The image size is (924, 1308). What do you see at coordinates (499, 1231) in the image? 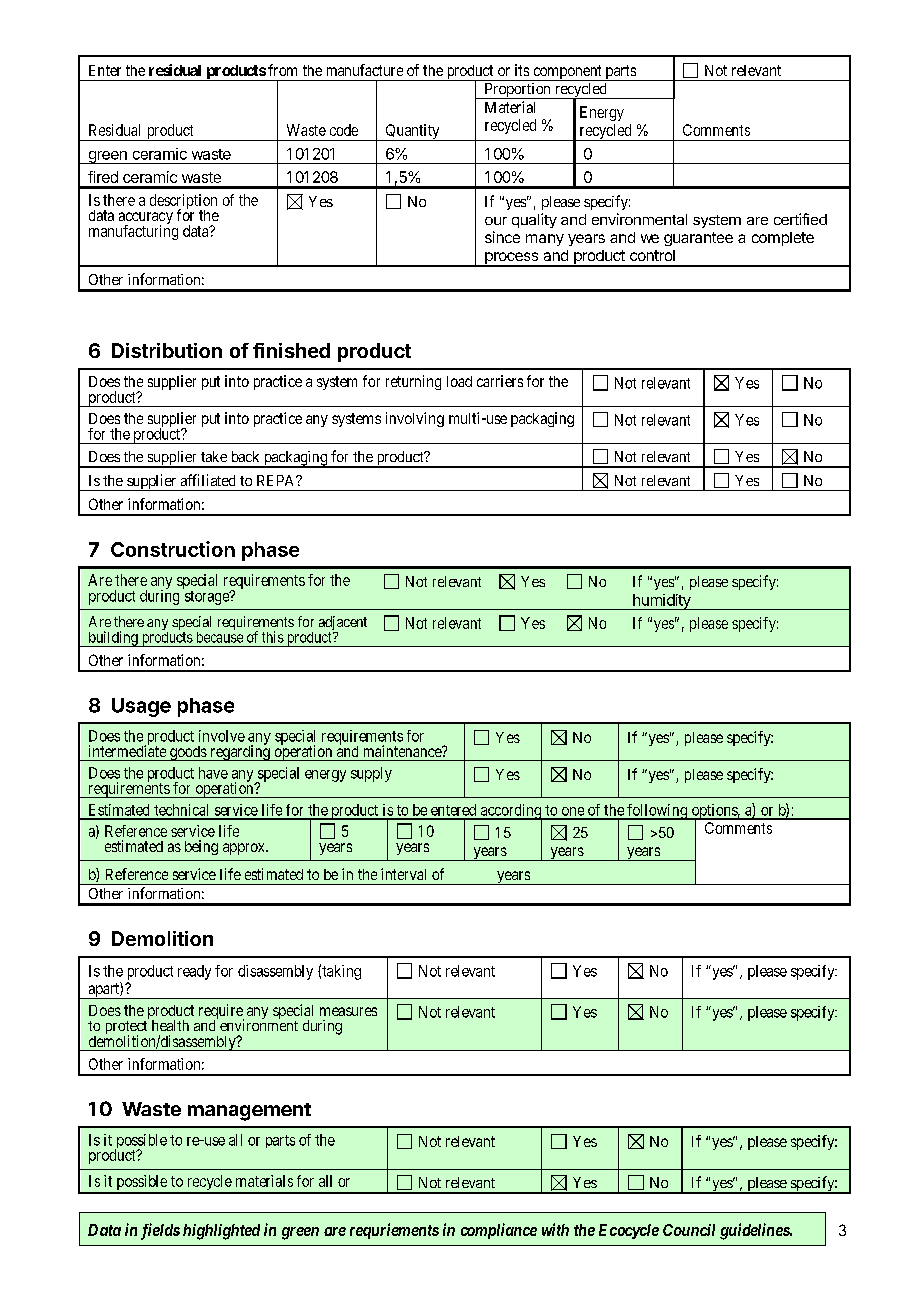
I see `compliance` at bounding box center [499, 1231].
